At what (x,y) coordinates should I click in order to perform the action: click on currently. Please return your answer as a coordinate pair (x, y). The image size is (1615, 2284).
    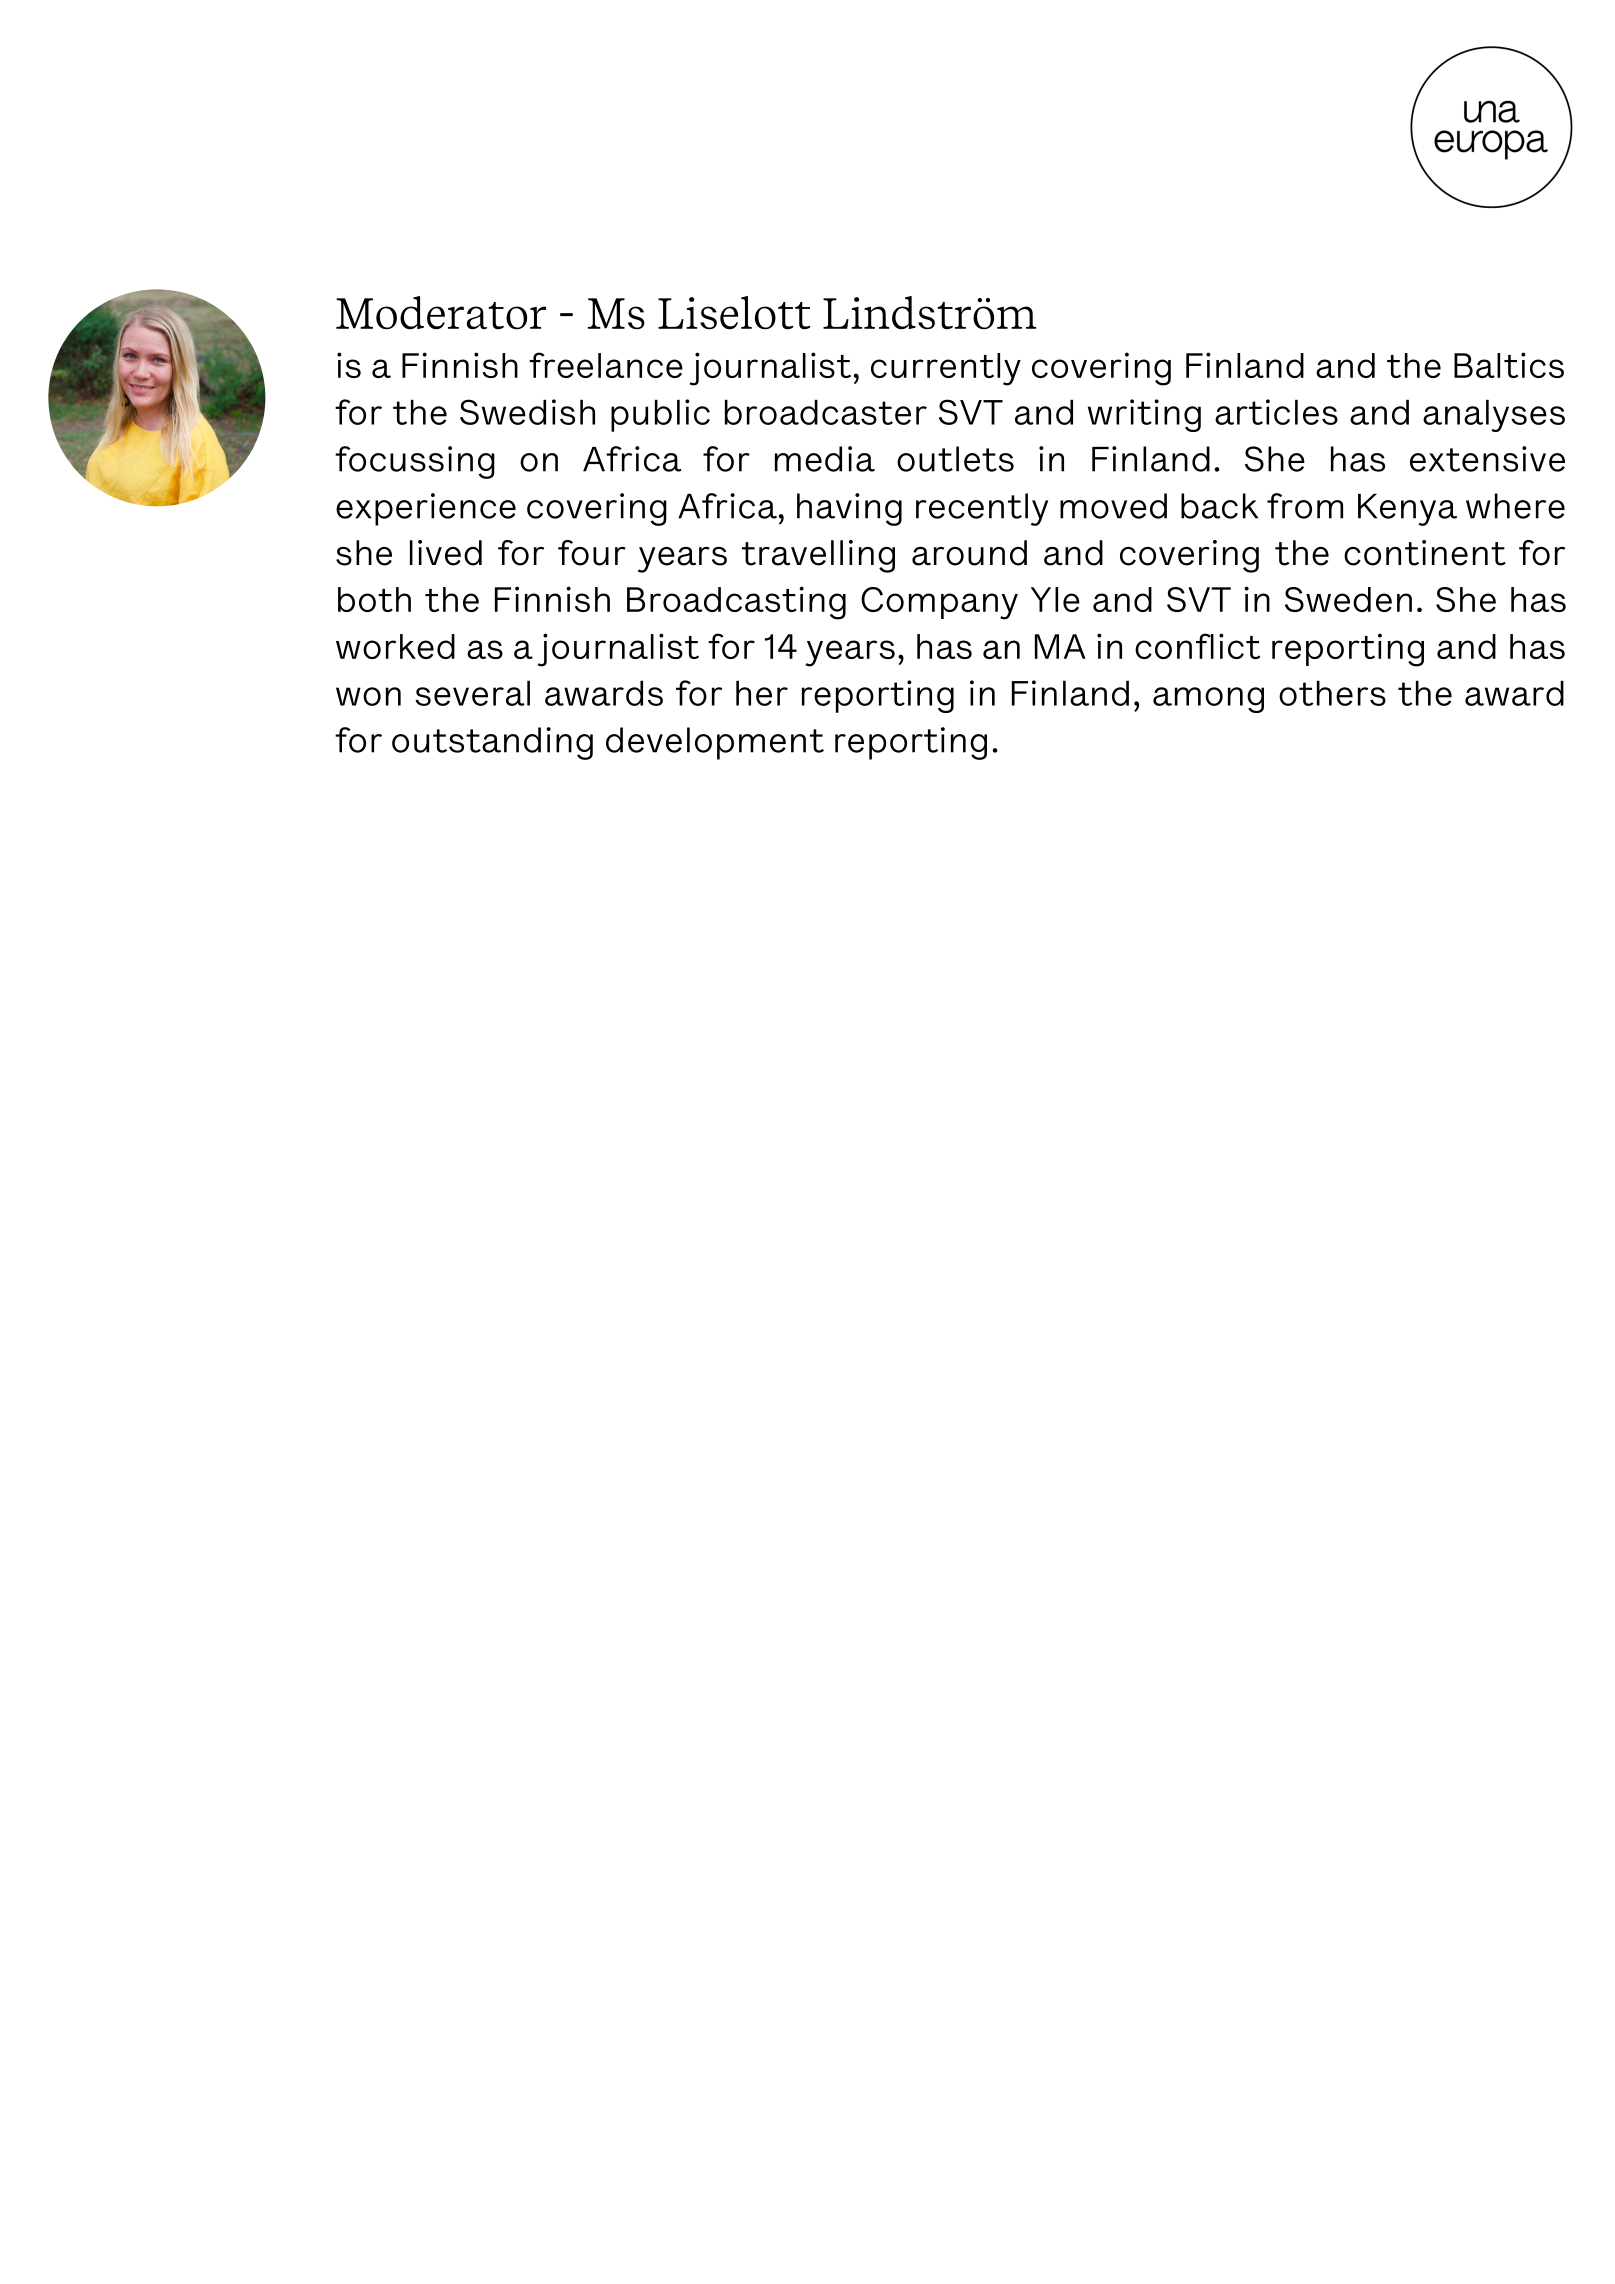
    Looking at the image, I should click on (946, 369).
